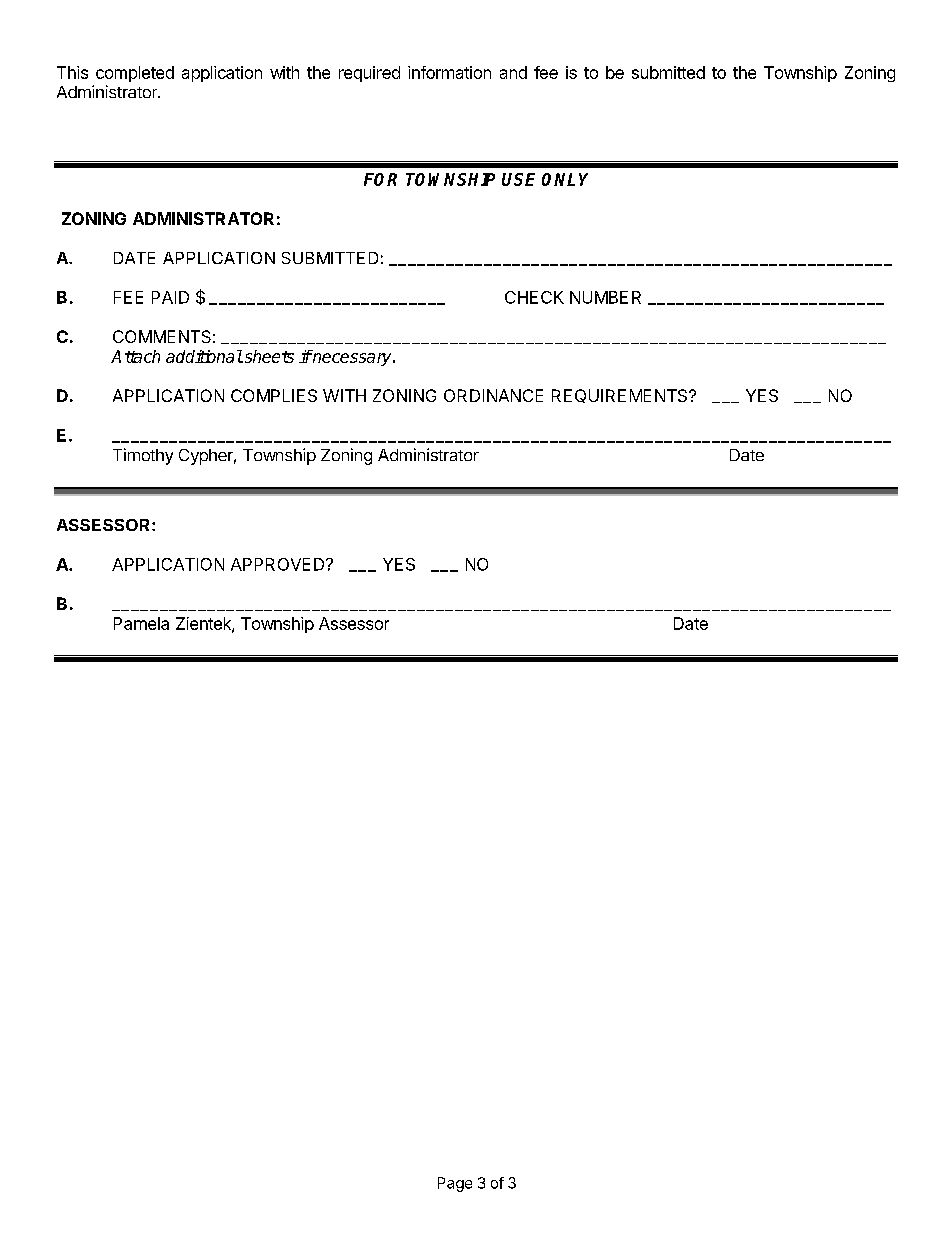  Describe the element at coordinates (274, 395) in the page. I see `COMPLIES` at that location.
